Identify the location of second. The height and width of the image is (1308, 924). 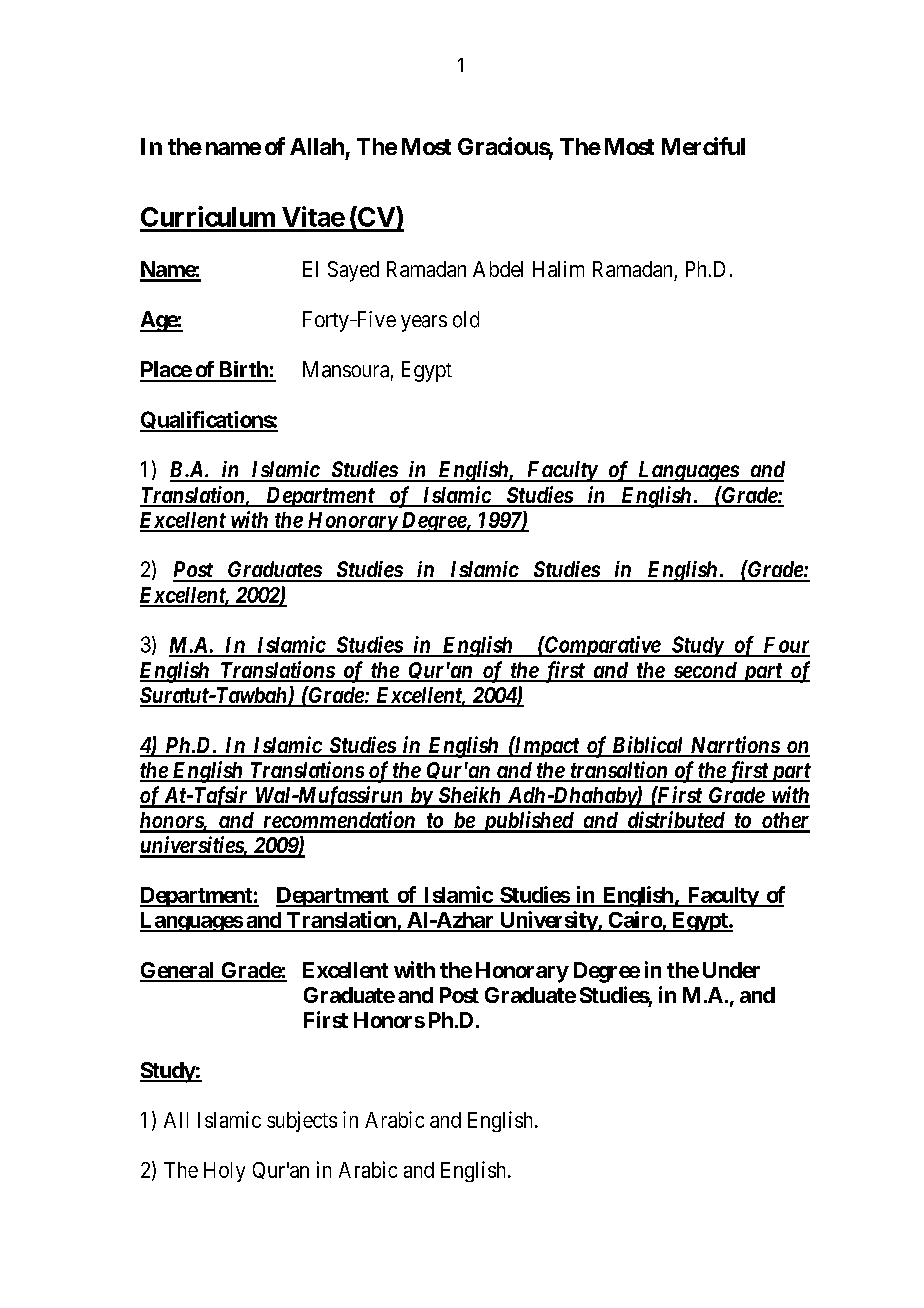
(704, 671).
